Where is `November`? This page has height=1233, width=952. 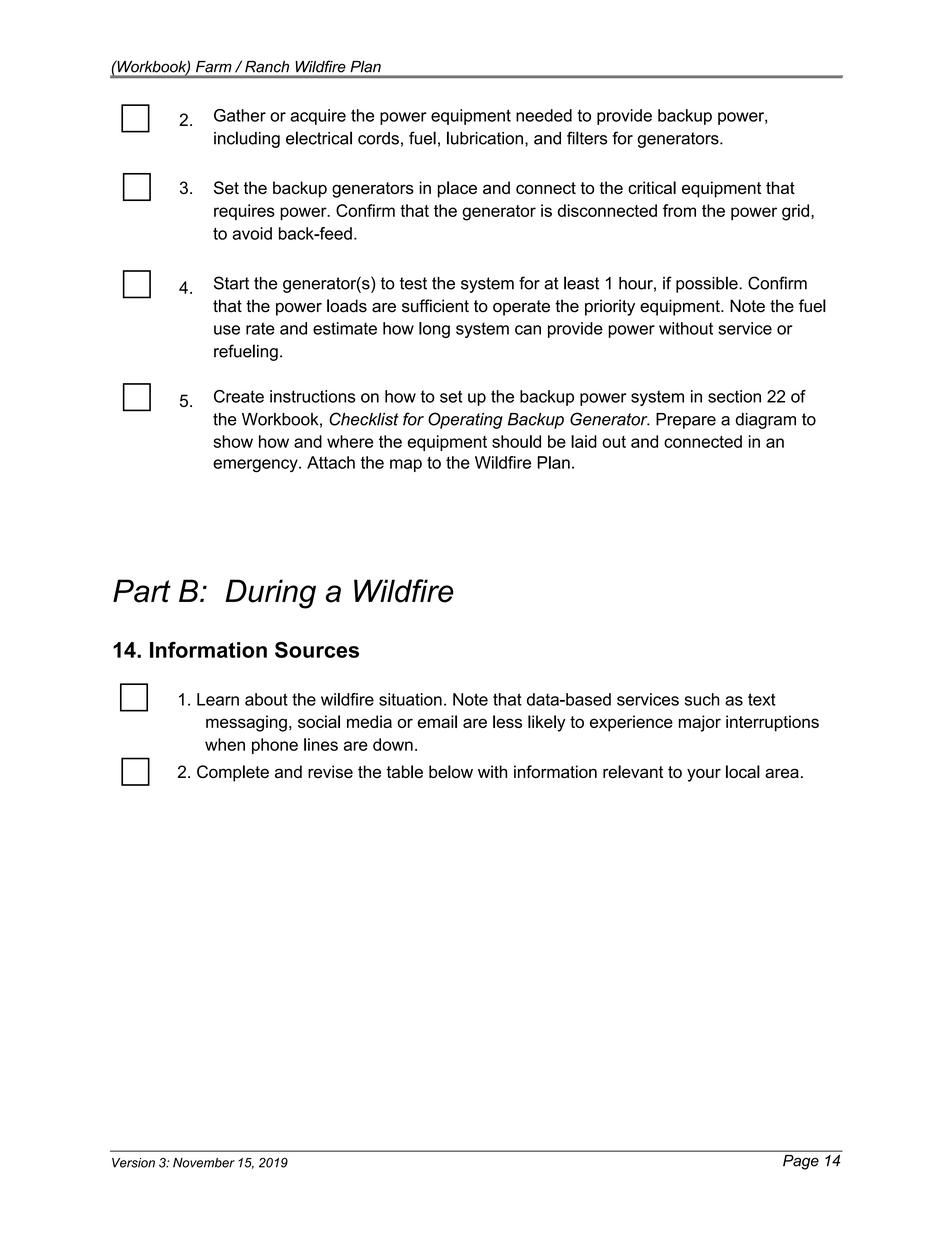 November is located at coordinates (204, 1163).
